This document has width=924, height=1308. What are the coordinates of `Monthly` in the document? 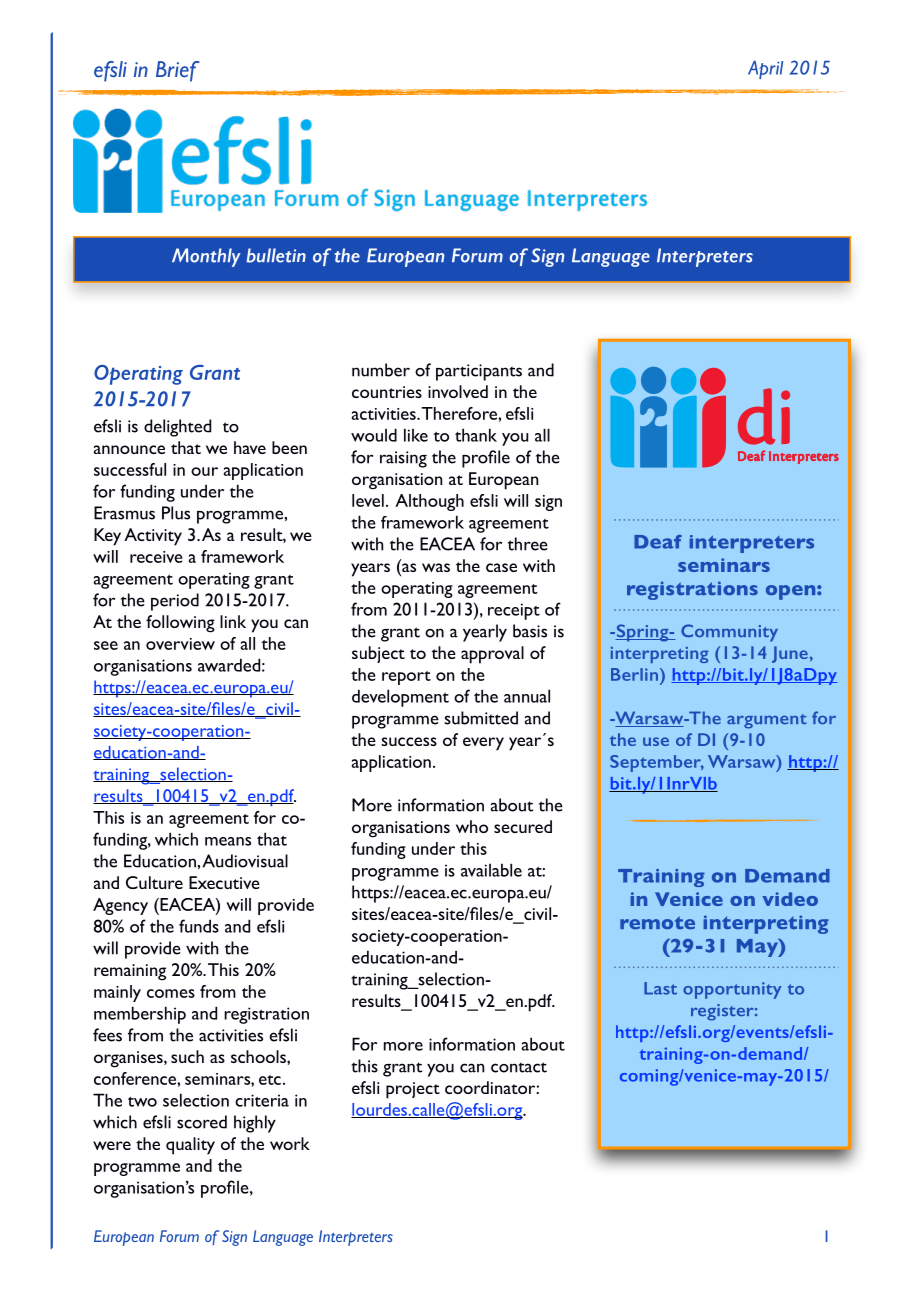 It's located at (206, 257).
